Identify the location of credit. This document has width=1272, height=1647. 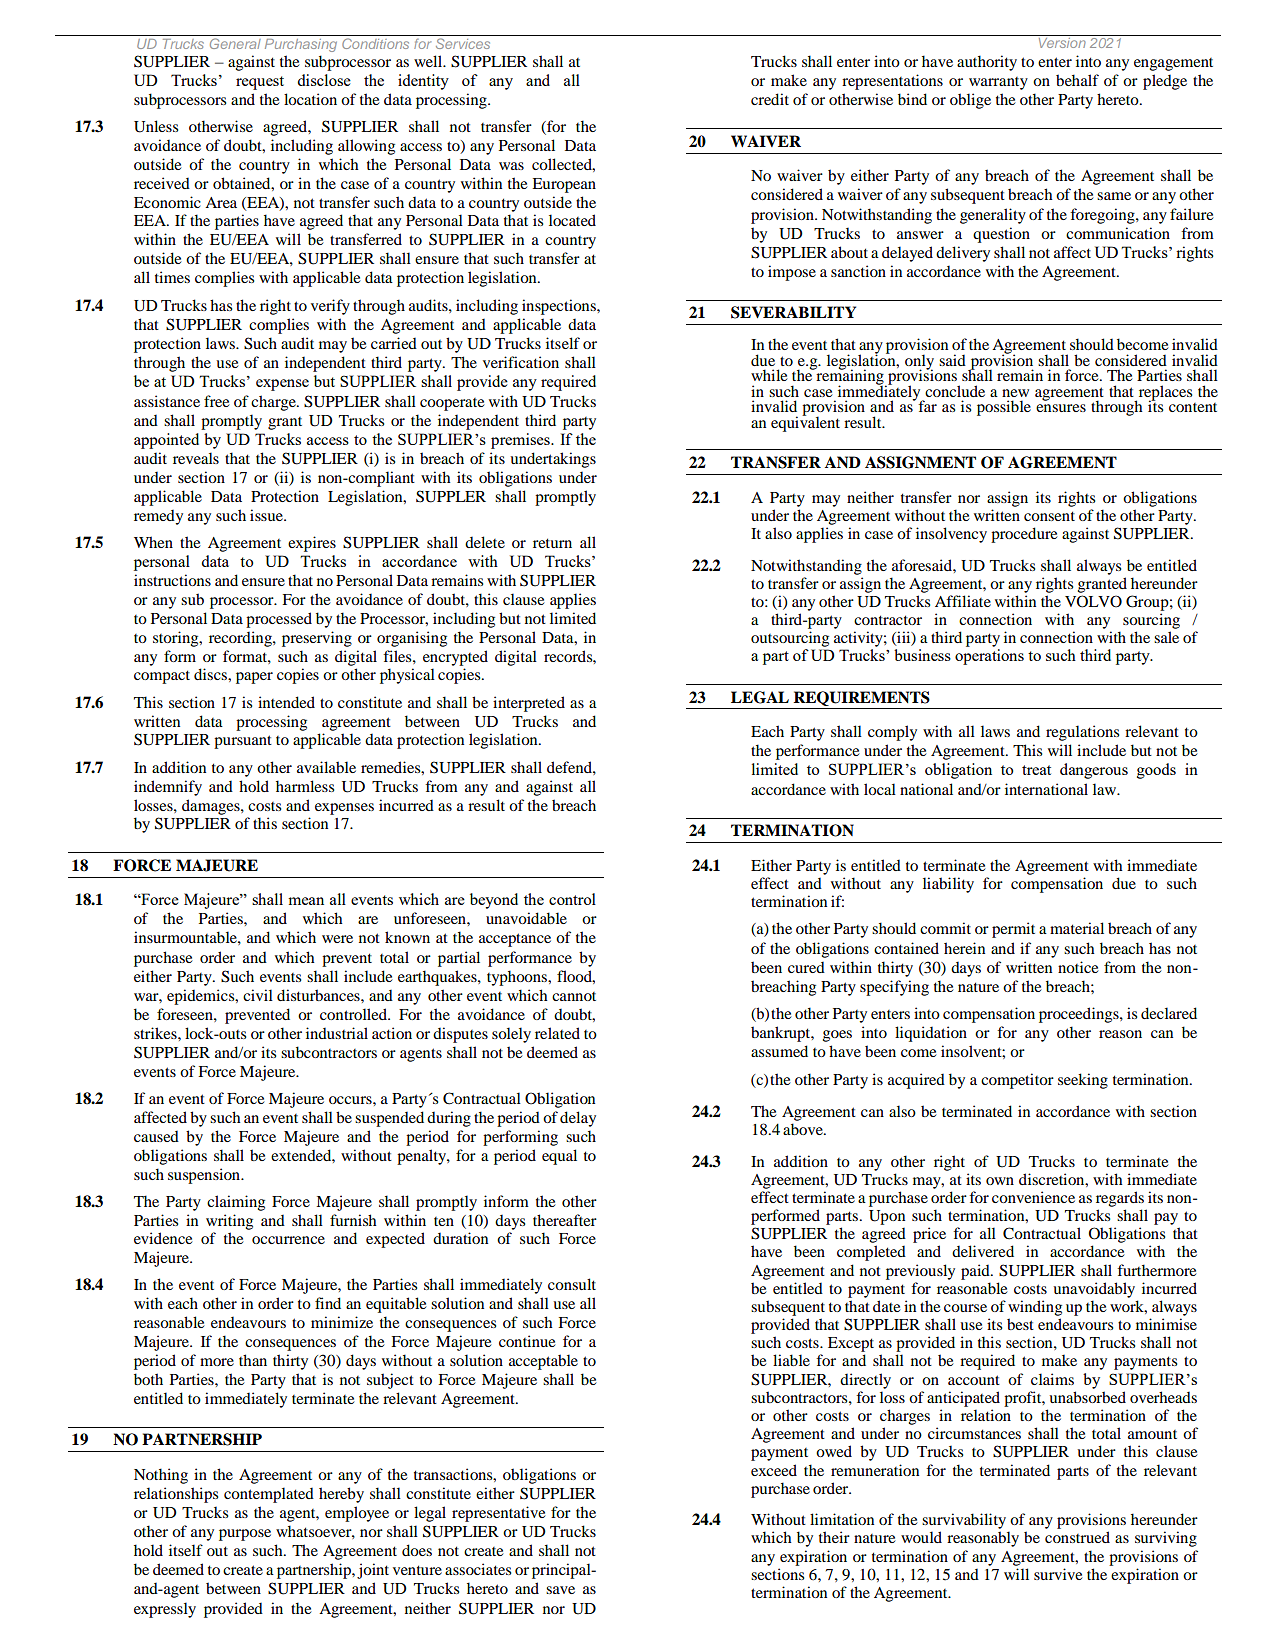
(770, 99).
